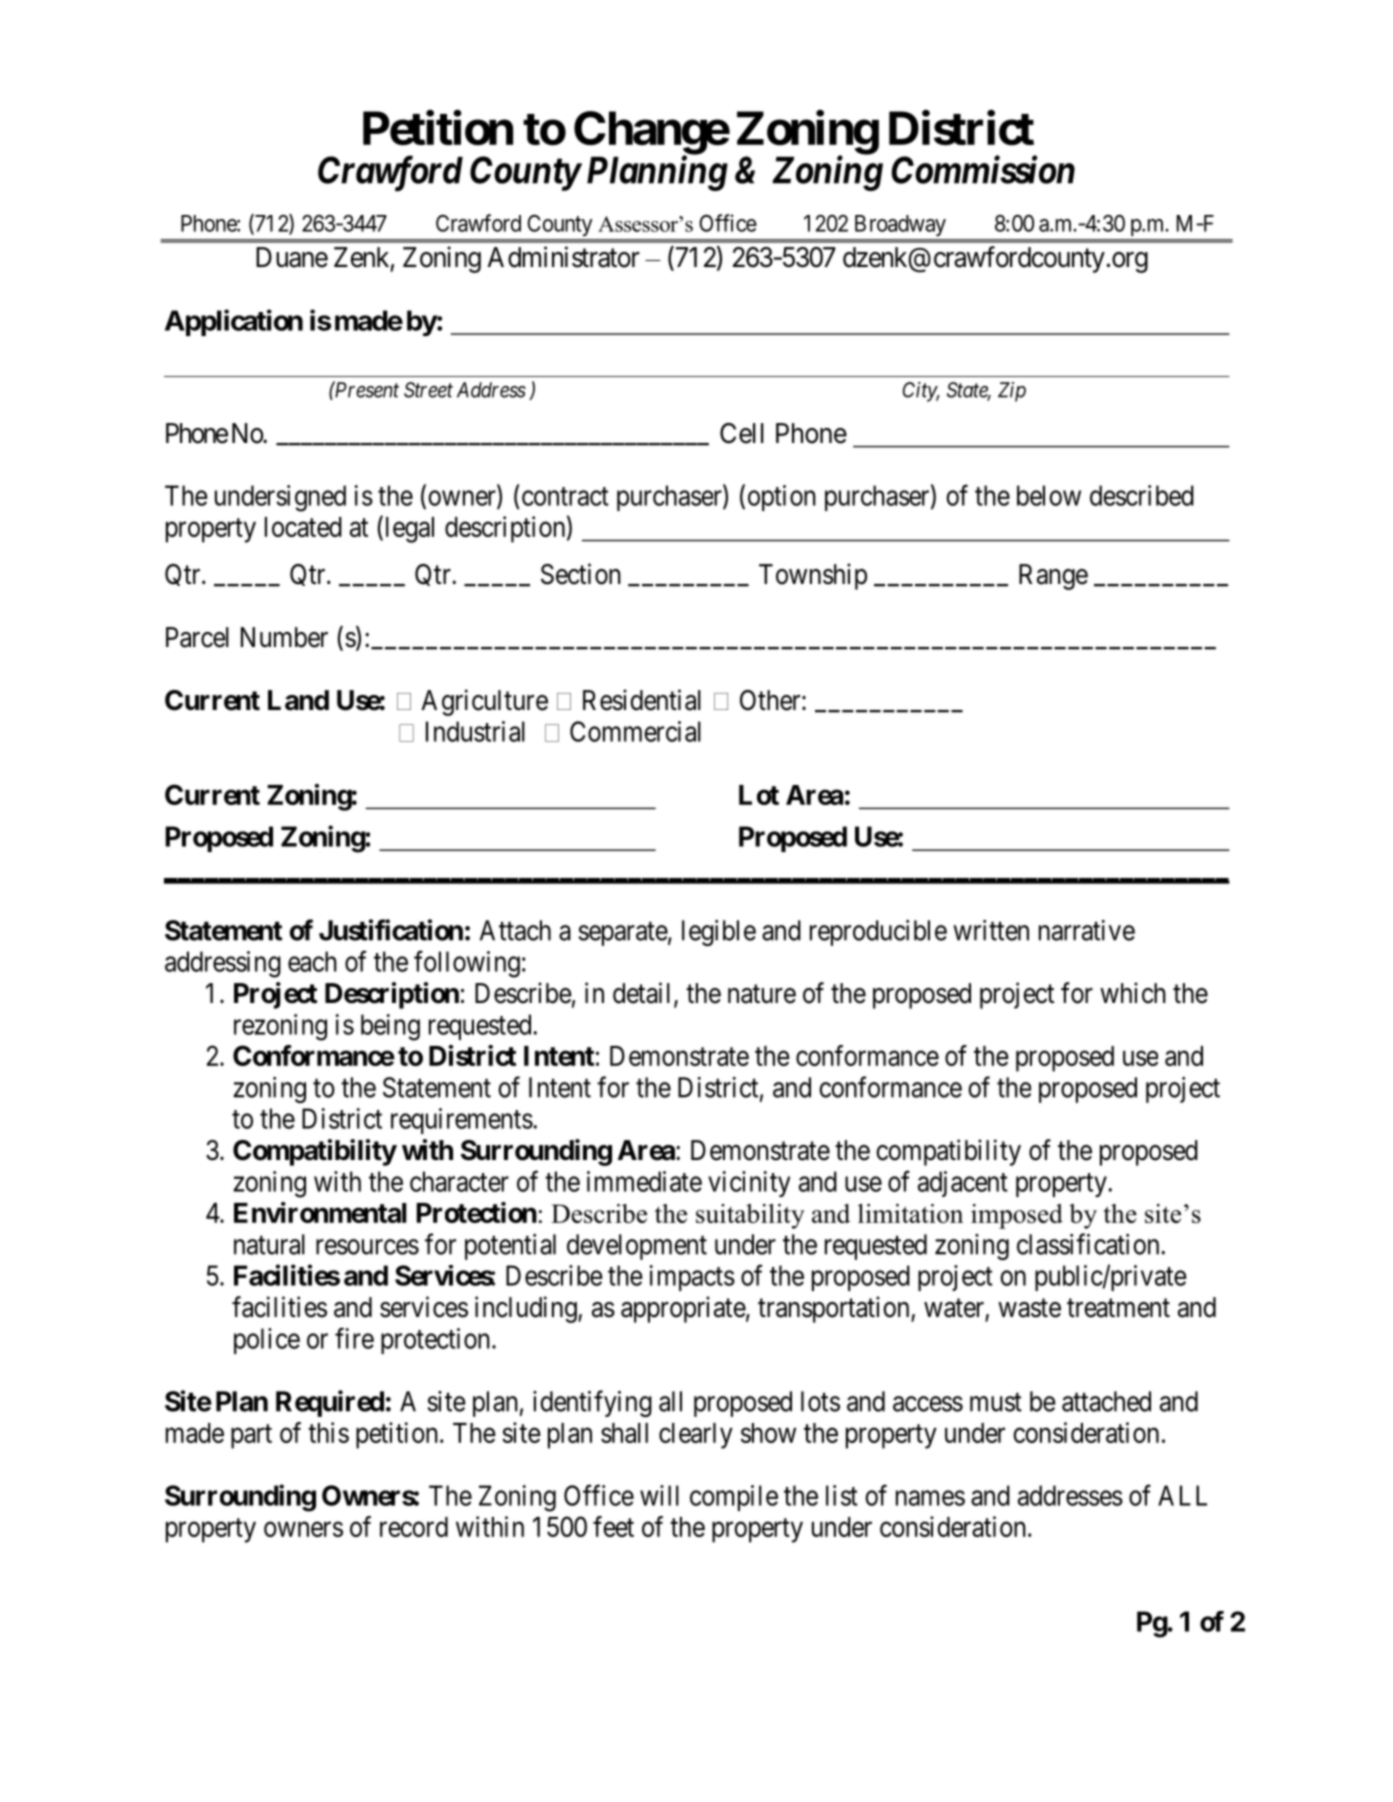 Image resolution: width=1393 pixels, height=1802 pixels. What do you see at coordinates (1053, 577) in the screenshot?
I see `Range` at bounding box center [1053, 577].
